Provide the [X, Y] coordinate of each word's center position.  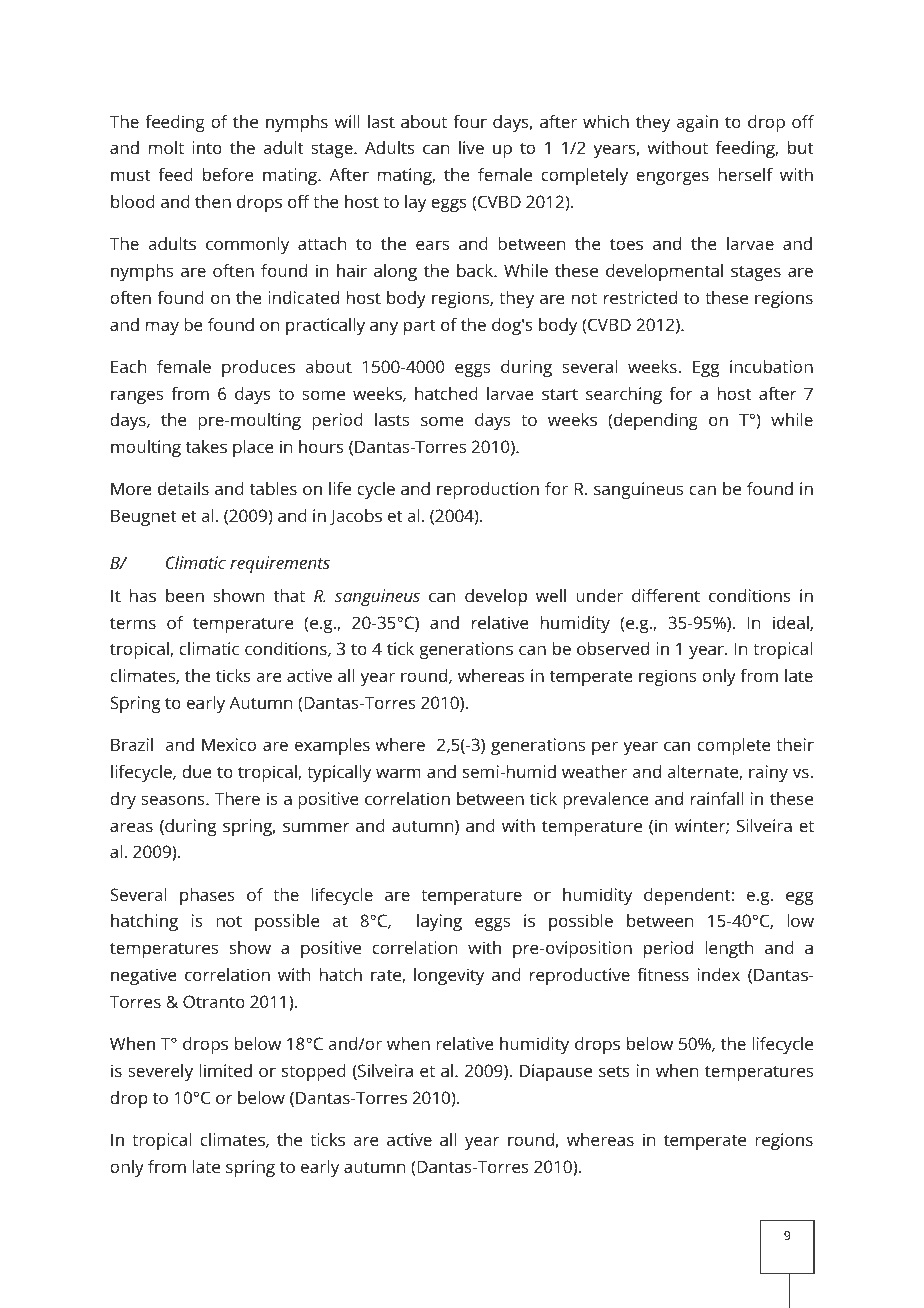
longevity [449, 976]
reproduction [488, 490]
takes [206, 446]
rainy [768, 773]
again [697, 123]
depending [655, 421]
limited [225, 1070]
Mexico [229, 744]
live [471, 147]
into [207, 147]
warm [398, 773]
